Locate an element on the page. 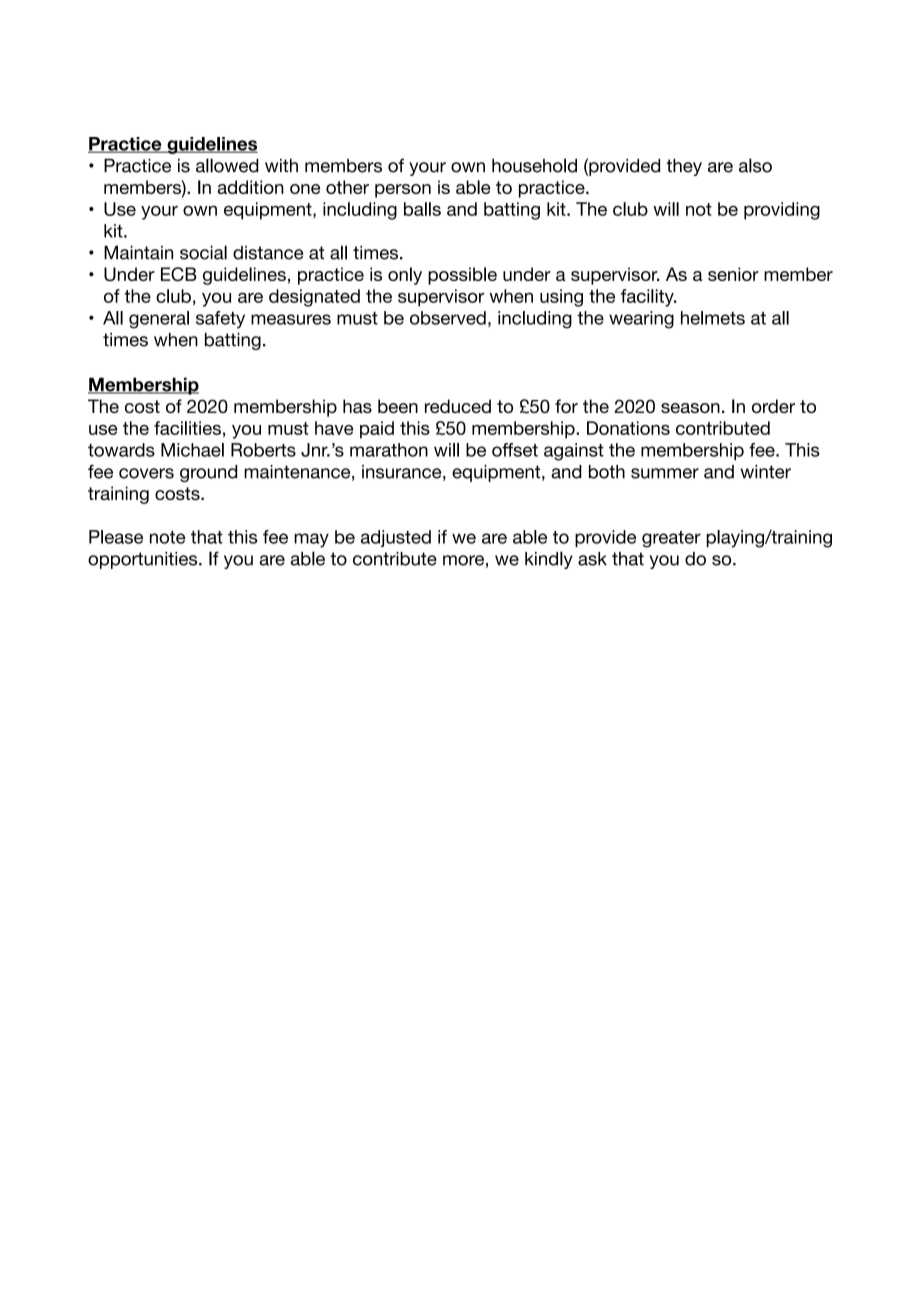 Image resolution: width=924 pixels, height=1308 pixels. possible is located at coordinates (462, 276).
